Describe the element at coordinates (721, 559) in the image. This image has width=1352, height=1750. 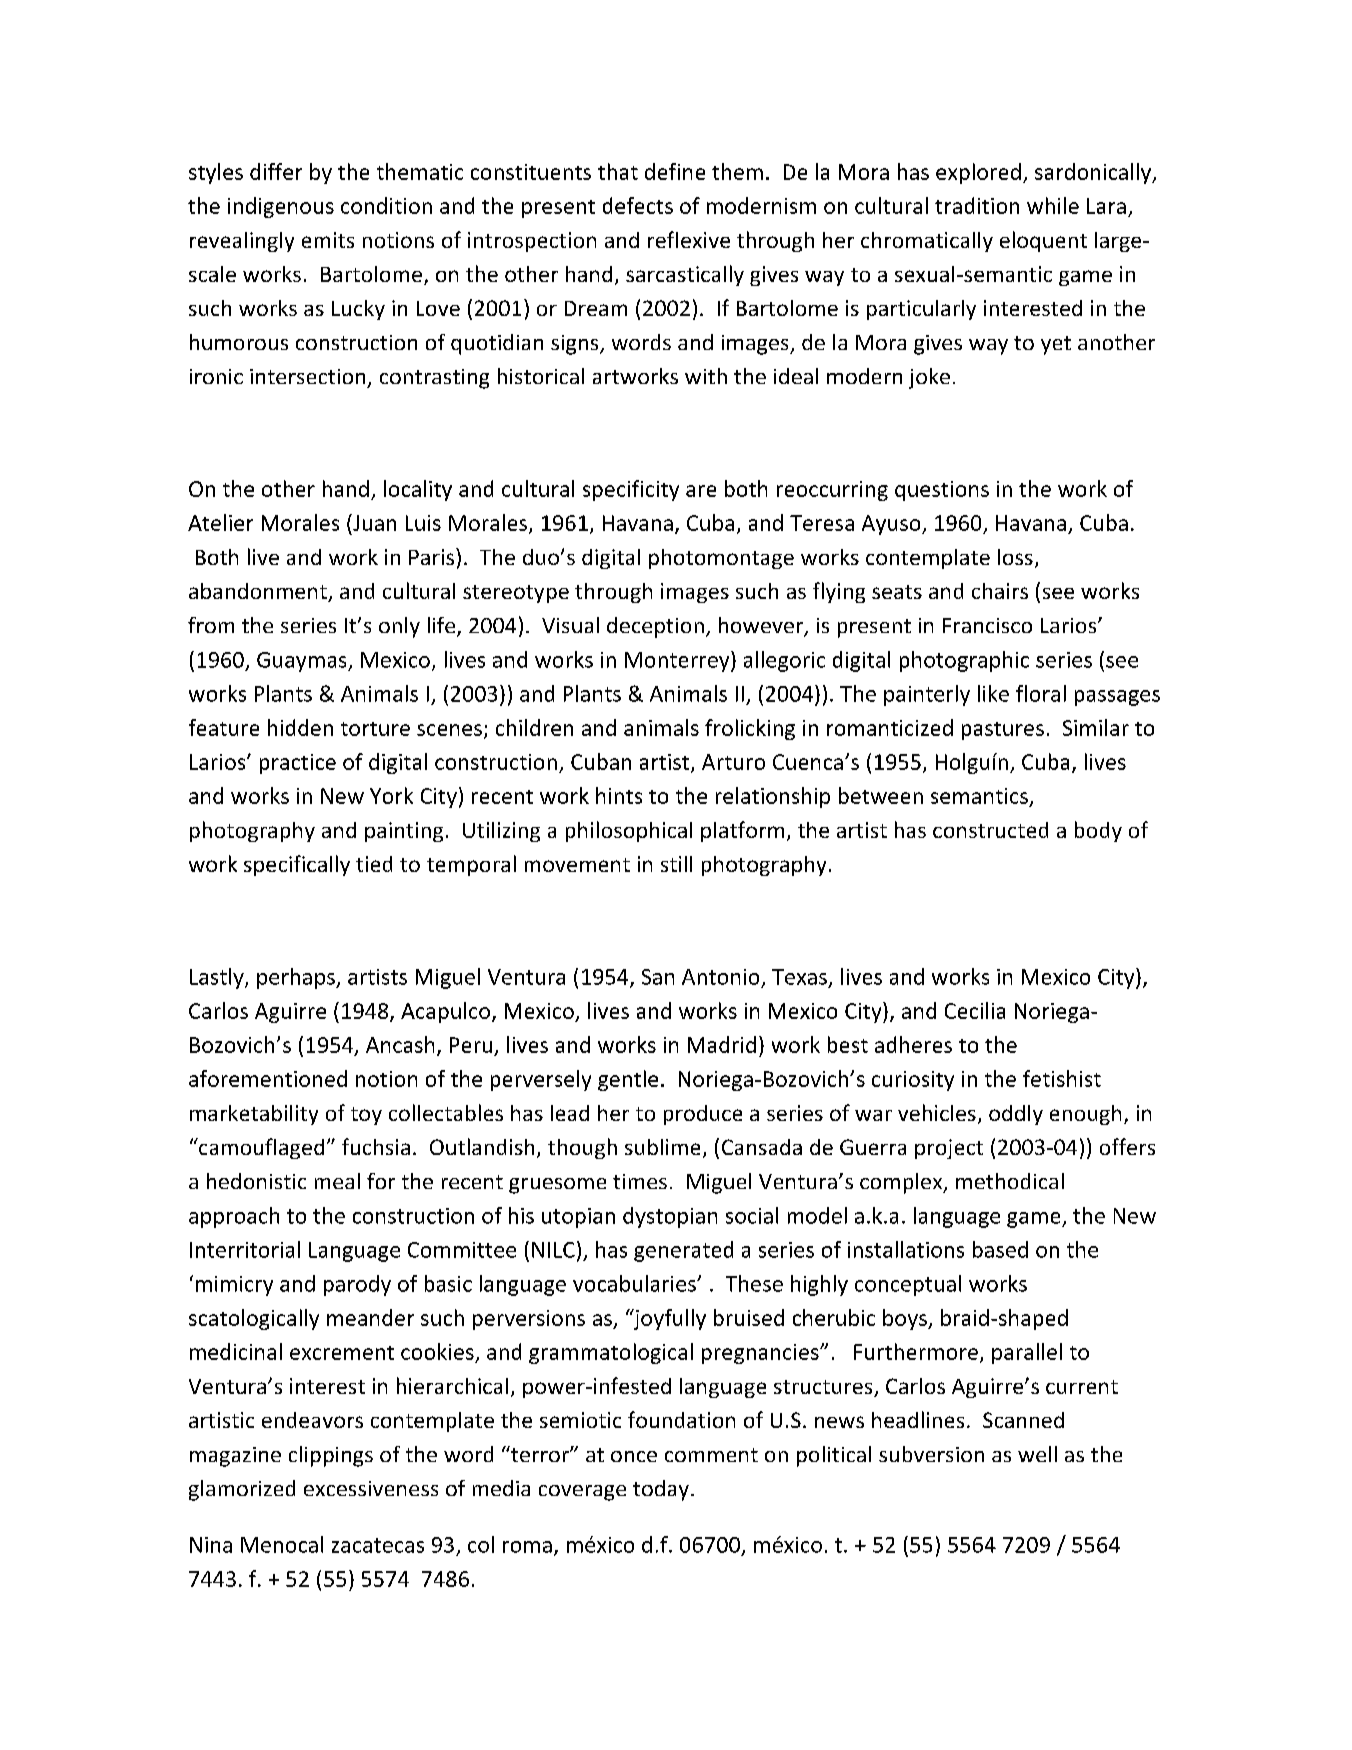
I see `photomontage` at that location.
